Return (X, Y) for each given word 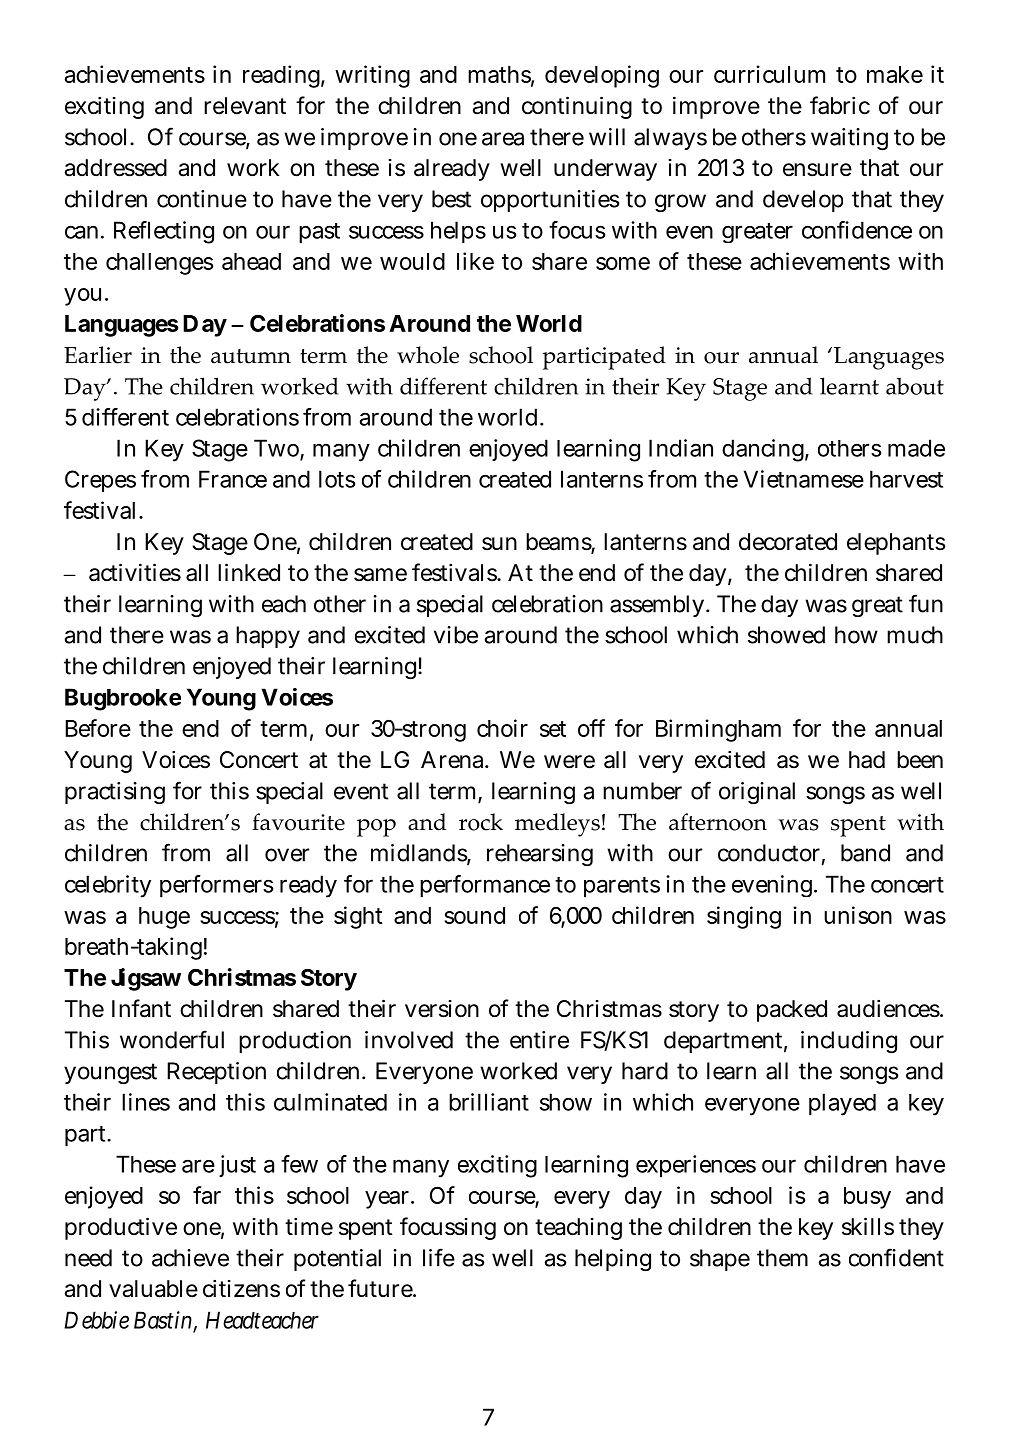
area (503, 139)
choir (502, 728)
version (442, 1009)
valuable (153, 1289)
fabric (840, 105)
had (867, 760)
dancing (763, 450)
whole (428, 355)
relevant (245, 106)
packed (792, 1011)
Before (98, 728)
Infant (141, 1008)
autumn (251, 356)
